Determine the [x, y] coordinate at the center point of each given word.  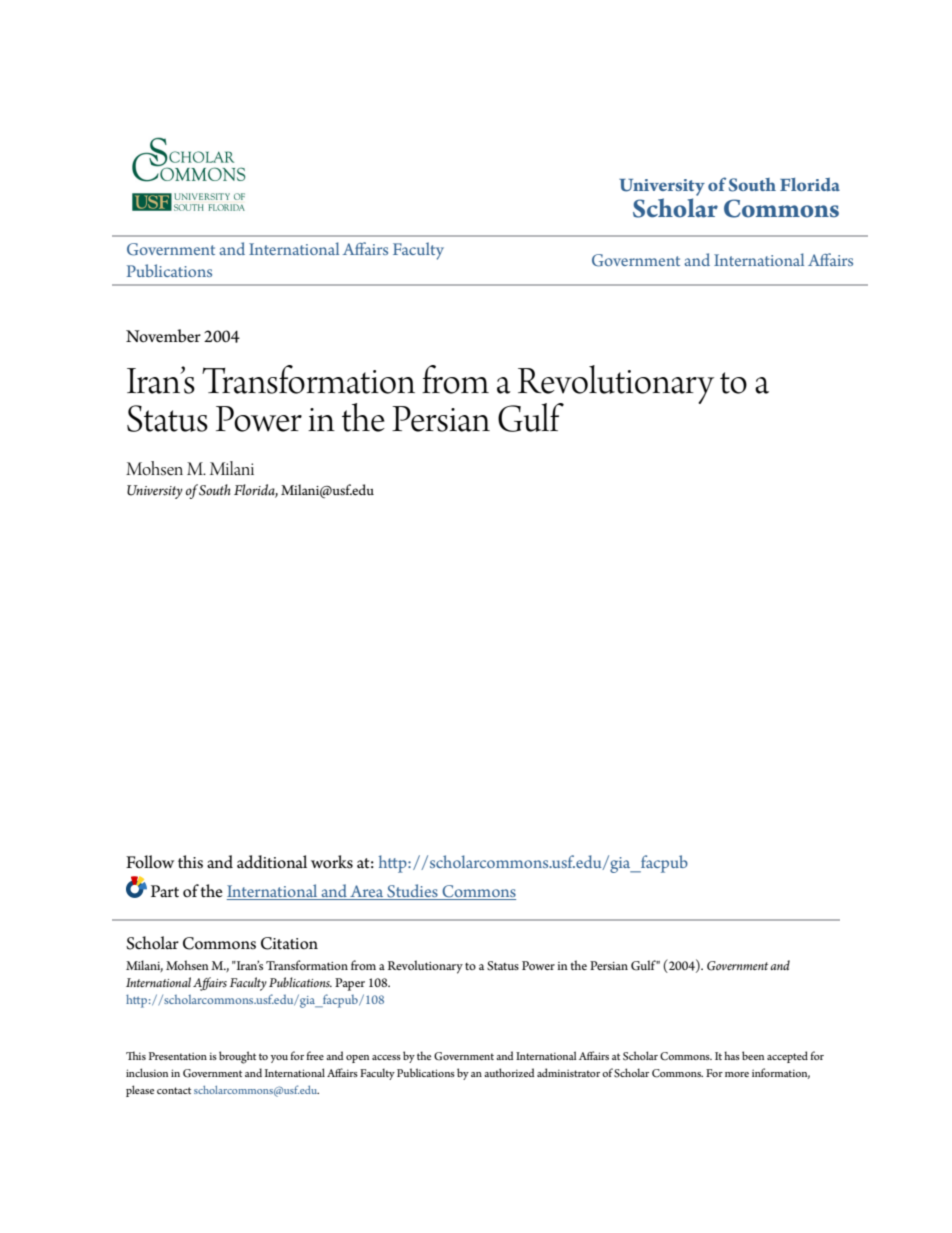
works [332, 862]
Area [367, 892]
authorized [509, 1072]
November [163, 336]
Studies [412, 892]
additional [272, 862]
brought [237, 1057]
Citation [289, 943]
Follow [150, 862]
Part [165, 891]
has [732, 1055]
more [737, 1074]
